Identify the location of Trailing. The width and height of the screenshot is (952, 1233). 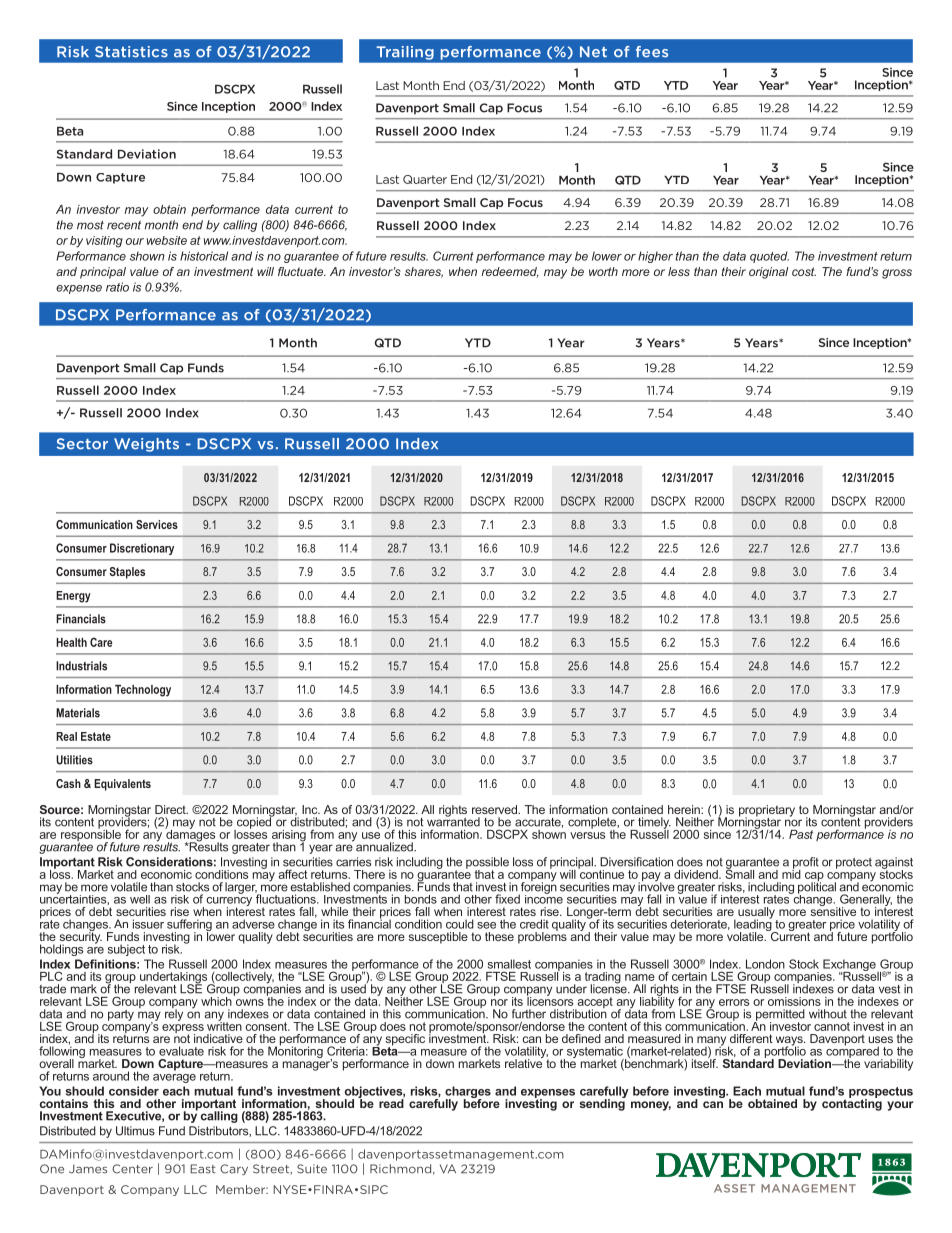
(405, 53).
